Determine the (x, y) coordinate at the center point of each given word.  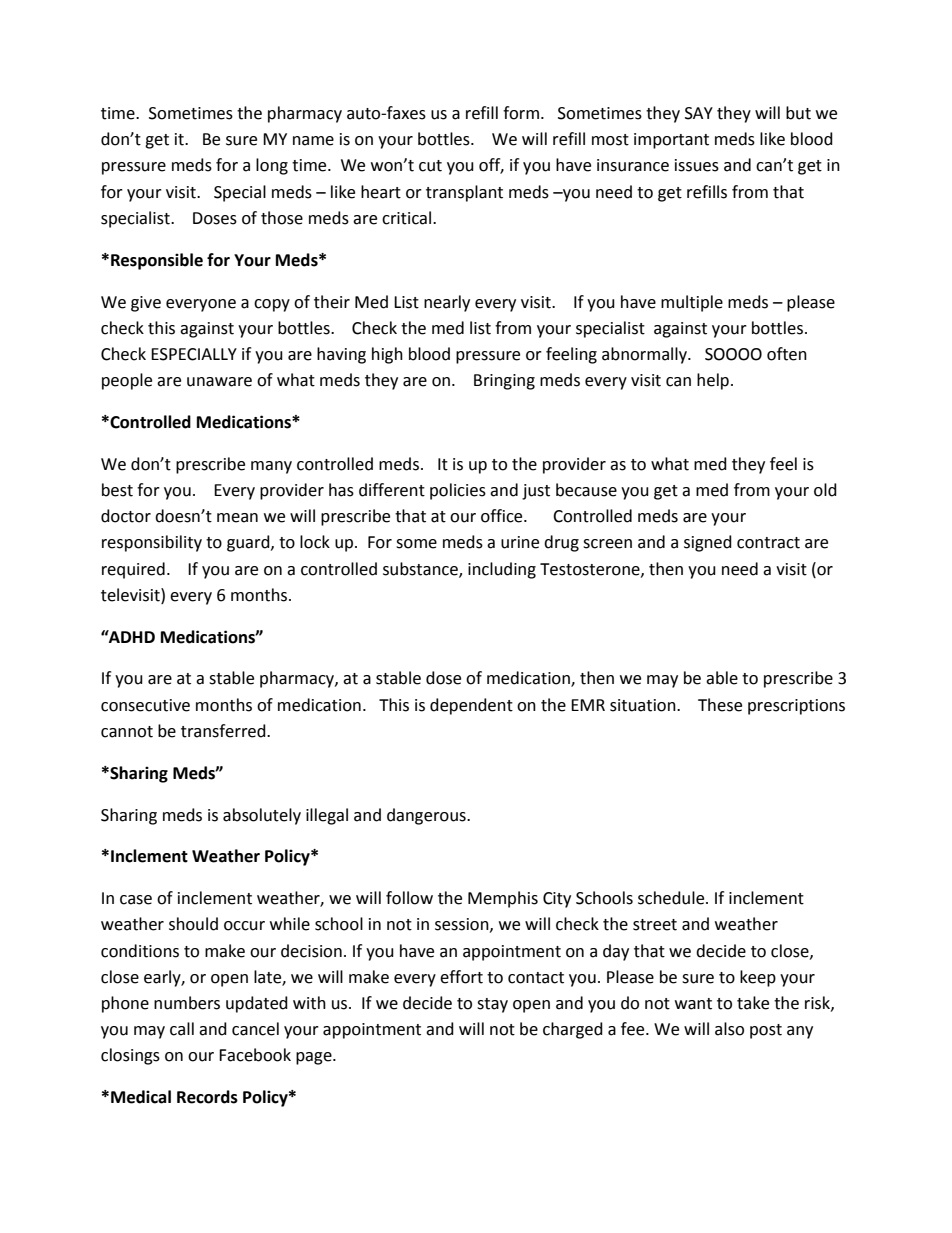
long (272, 166)
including (502, 570)
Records (207, 1097)
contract (768, 543)
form (521, 113)
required (133, 570)
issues (697, 165)
